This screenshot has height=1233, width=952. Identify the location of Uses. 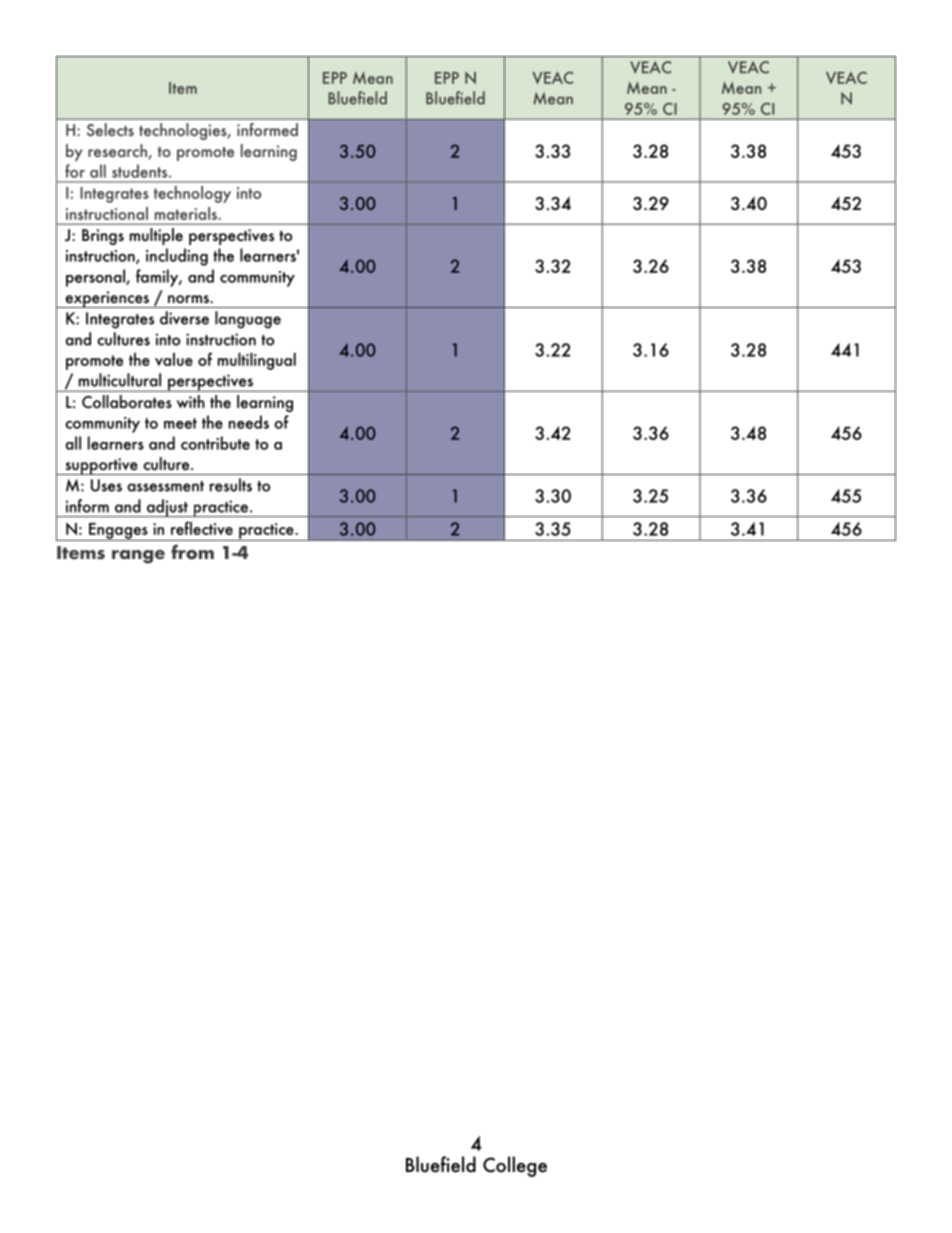
(106, 485).
